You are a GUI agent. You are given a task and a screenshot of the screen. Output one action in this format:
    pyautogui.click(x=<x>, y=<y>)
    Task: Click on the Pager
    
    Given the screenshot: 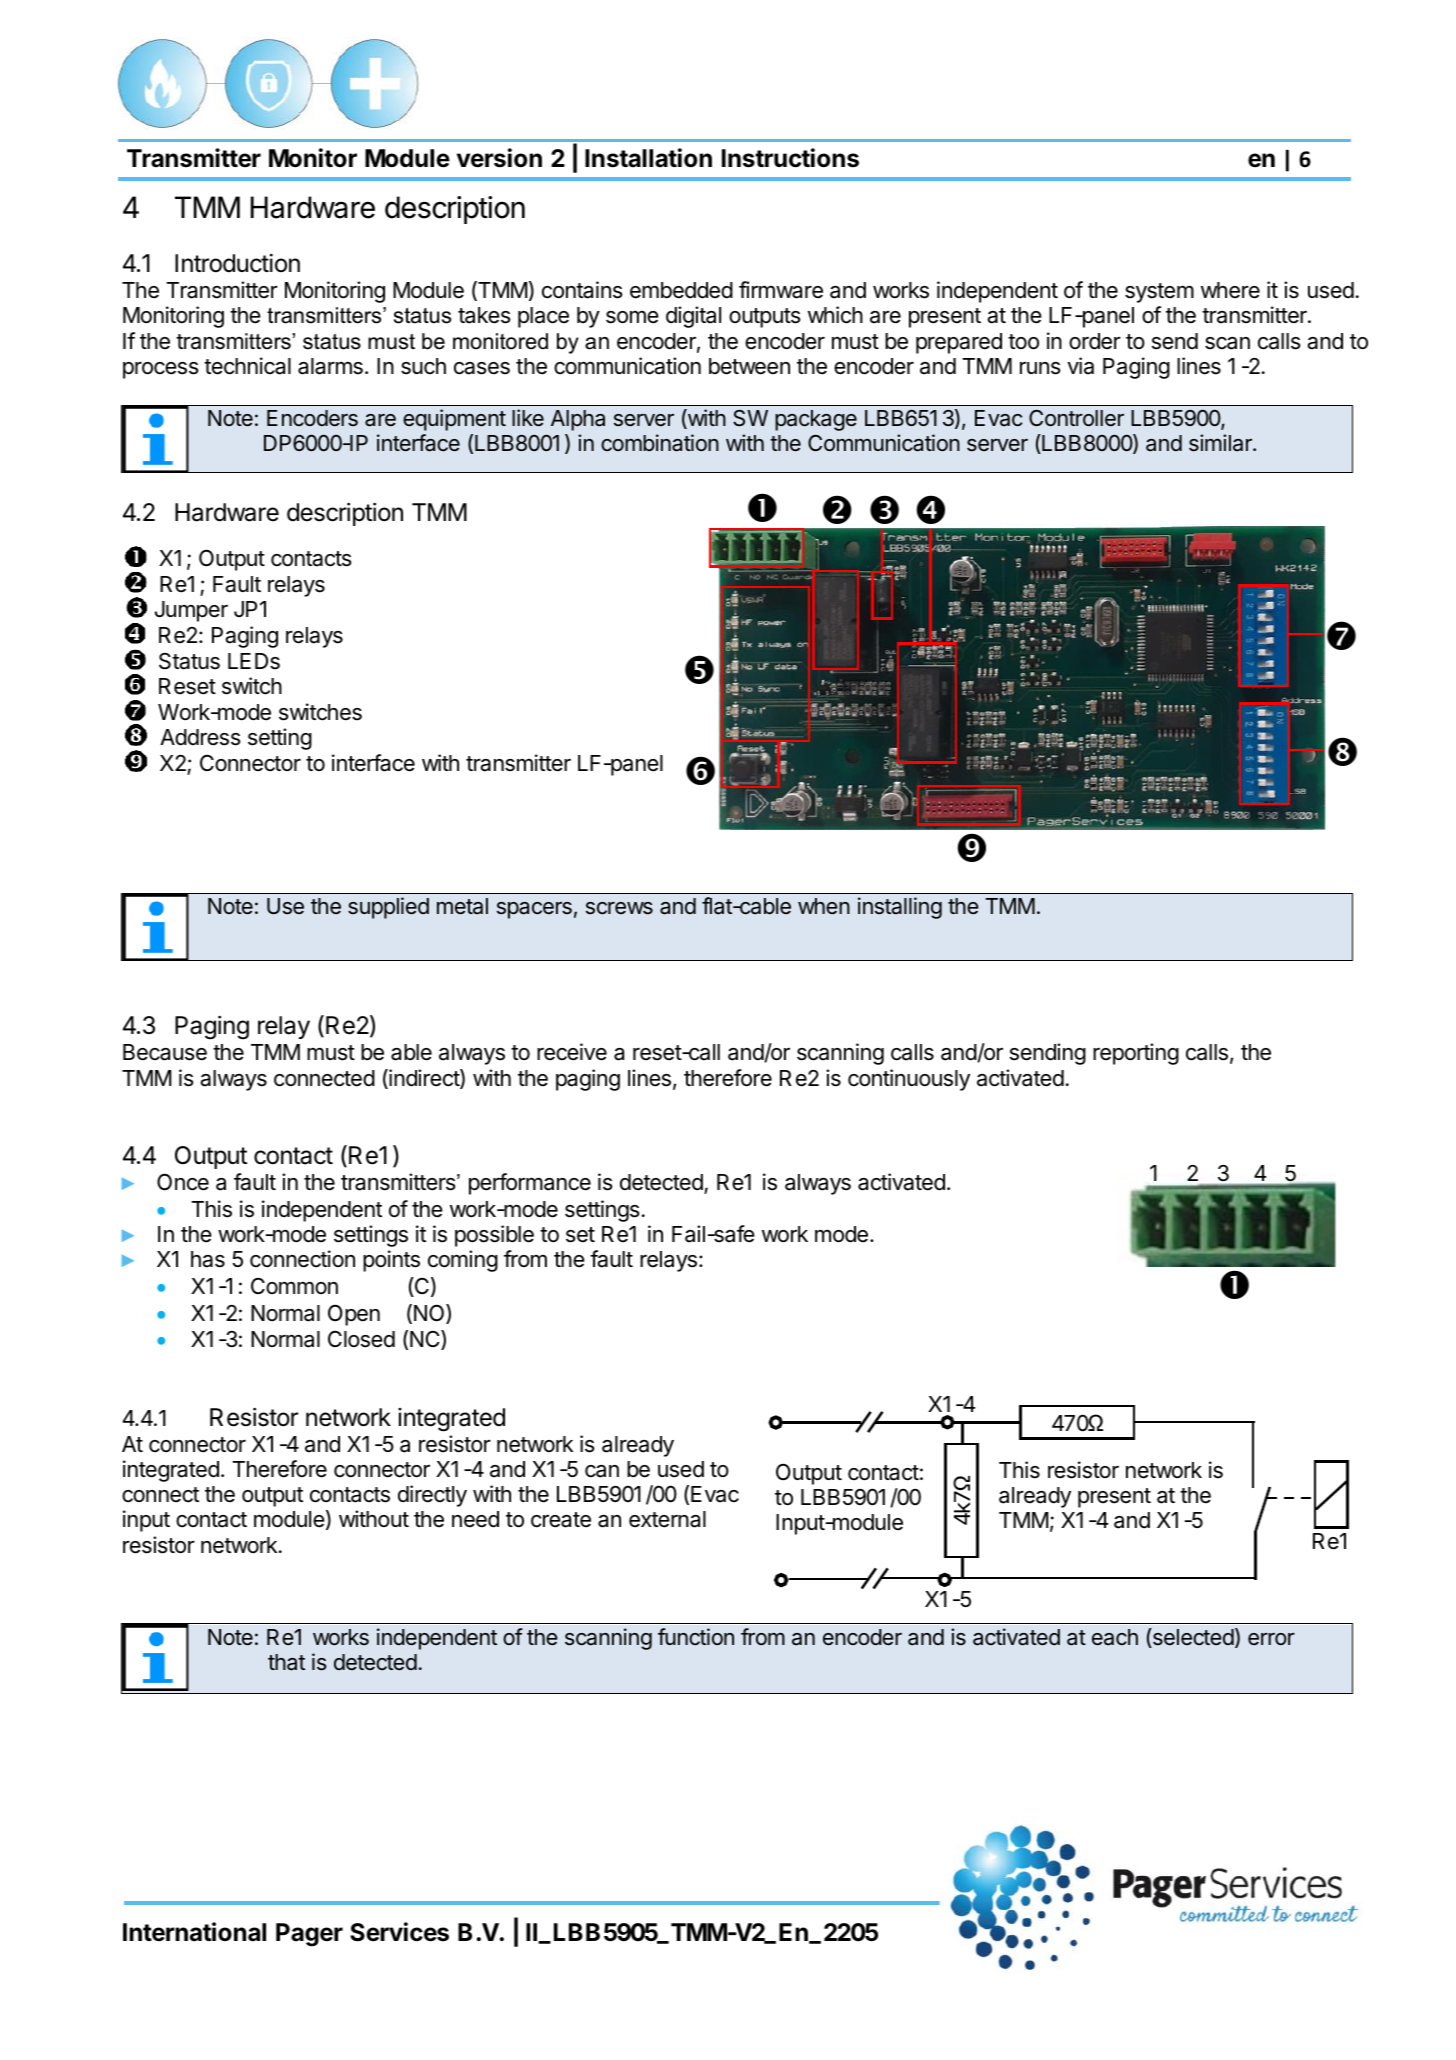 What is the action you would take?
    pyautogui.click(x=309, y=1935)
